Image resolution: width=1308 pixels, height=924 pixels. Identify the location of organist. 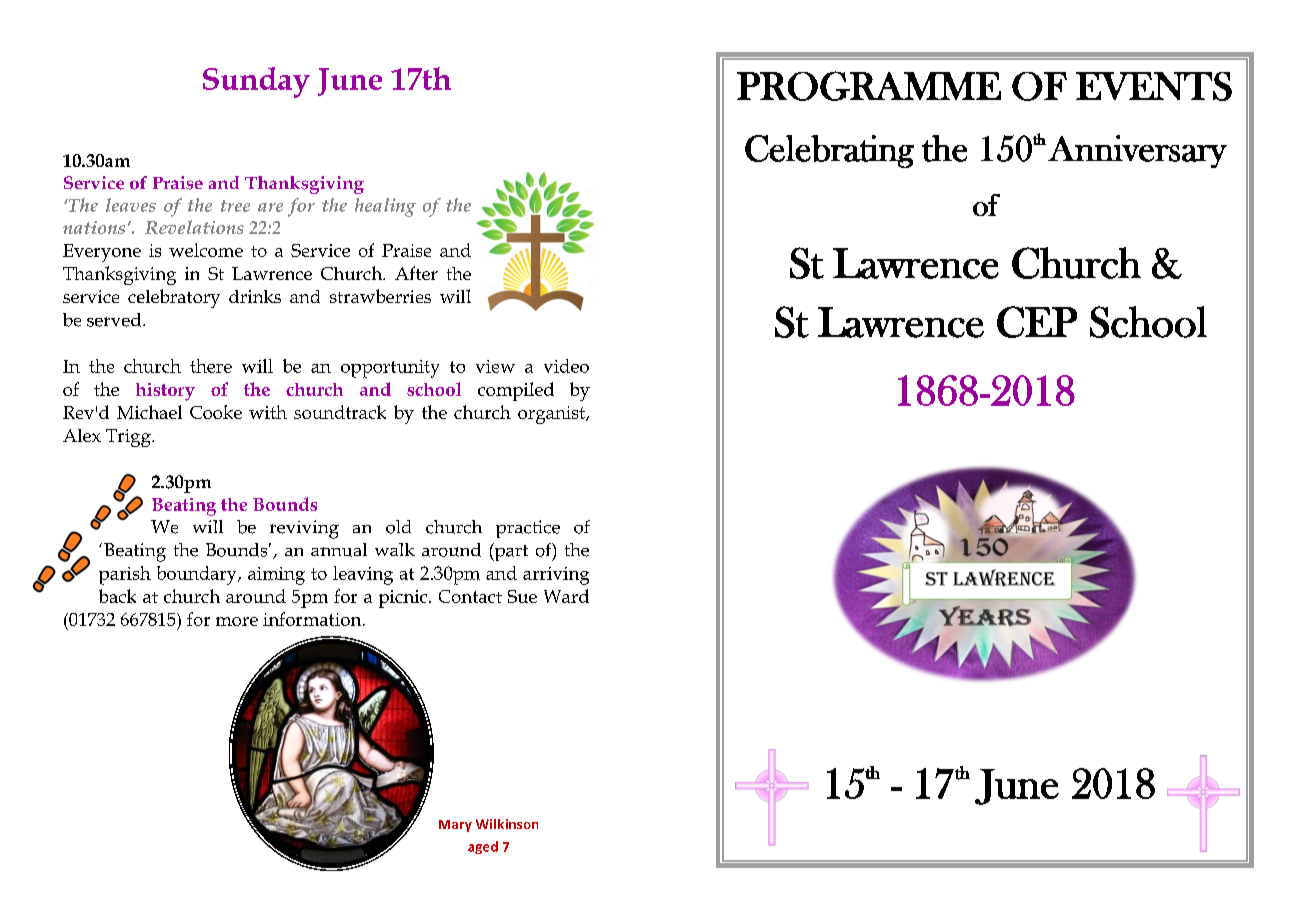
(552, 415).
